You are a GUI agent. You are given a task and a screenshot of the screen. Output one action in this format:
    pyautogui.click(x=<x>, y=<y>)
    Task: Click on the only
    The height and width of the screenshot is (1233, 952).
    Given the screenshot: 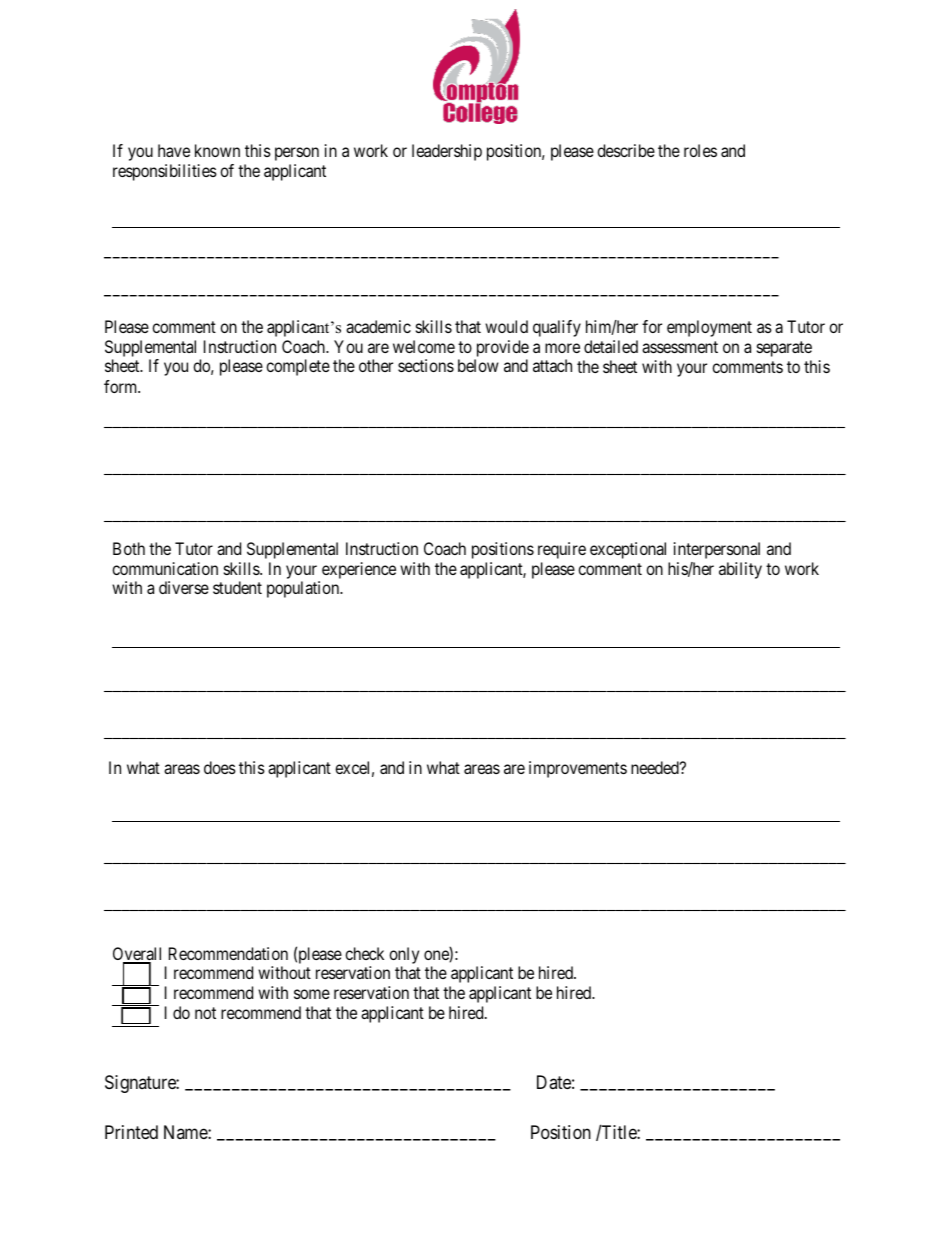 What is the action you would take?
    pyautogui.click(x=404, y=955)
